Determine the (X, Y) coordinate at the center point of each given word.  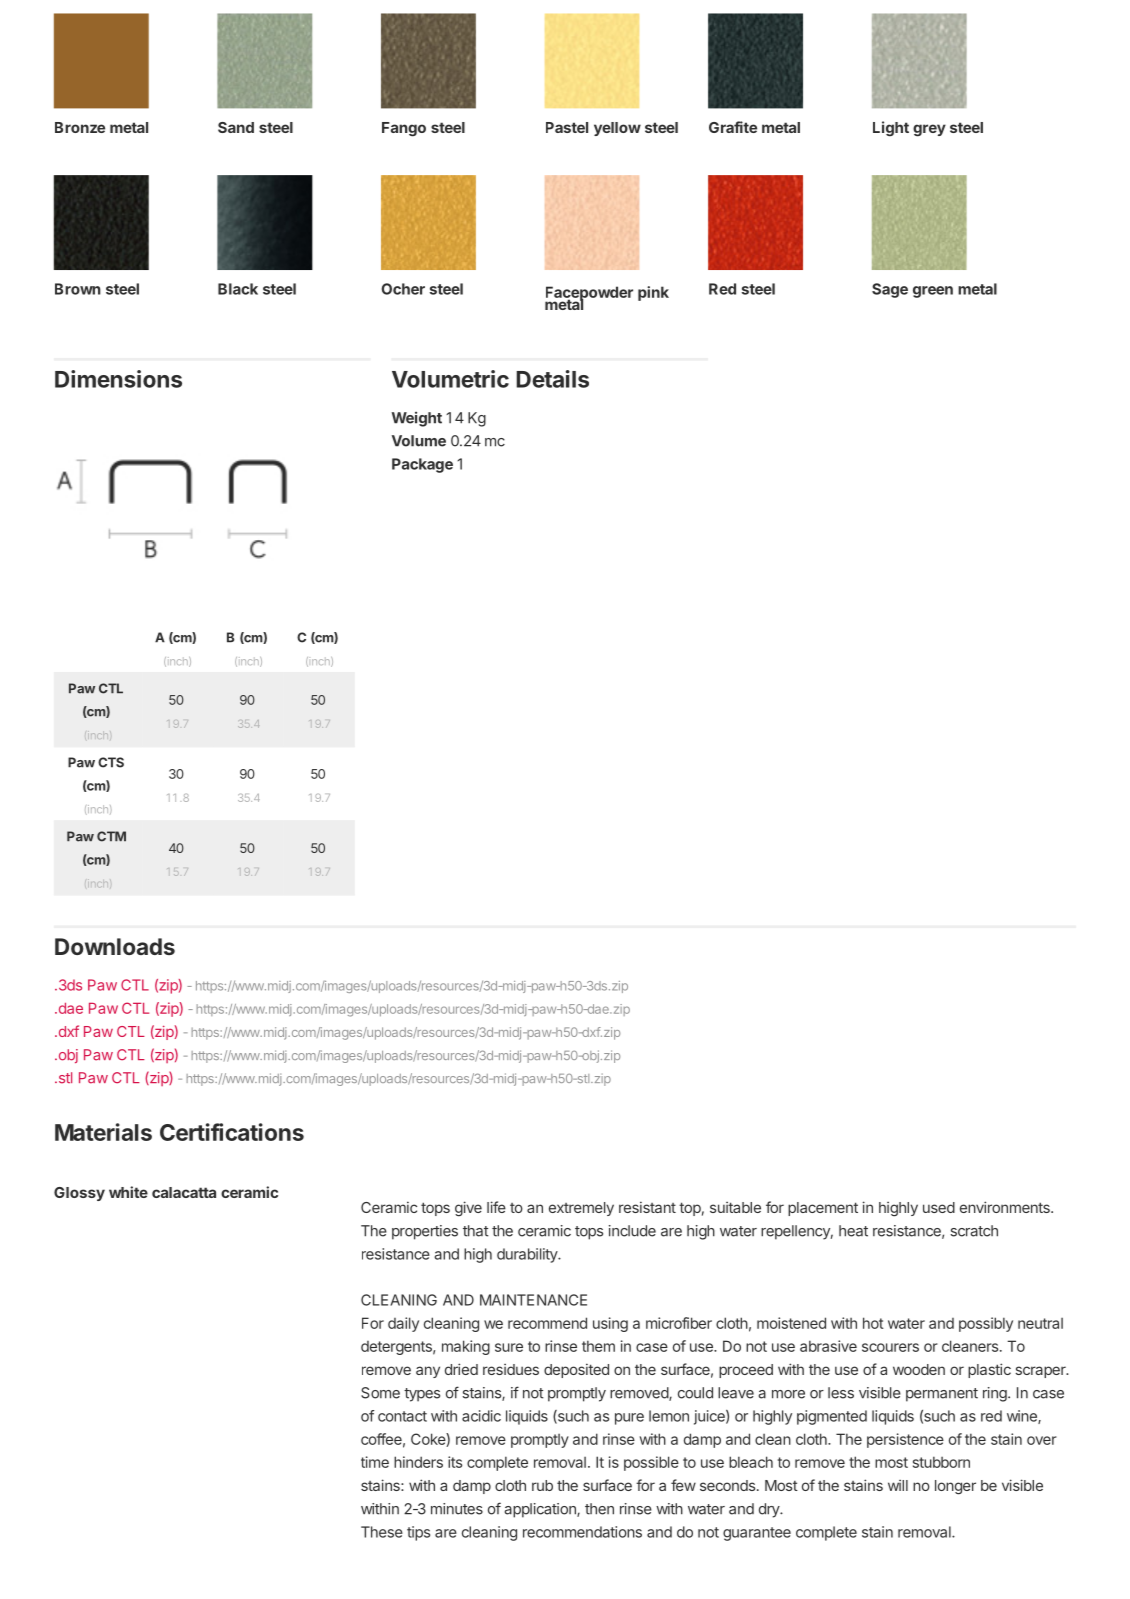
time (375, 1462)
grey (929, 130)
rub (542, 1485)
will (898, 1485)
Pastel (567, 127)
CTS (111, 762)
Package (422, 465)
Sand (236, 127)
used (939, 1207)
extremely (581, 1209)
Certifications (232, 1132)
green (933, 292)
